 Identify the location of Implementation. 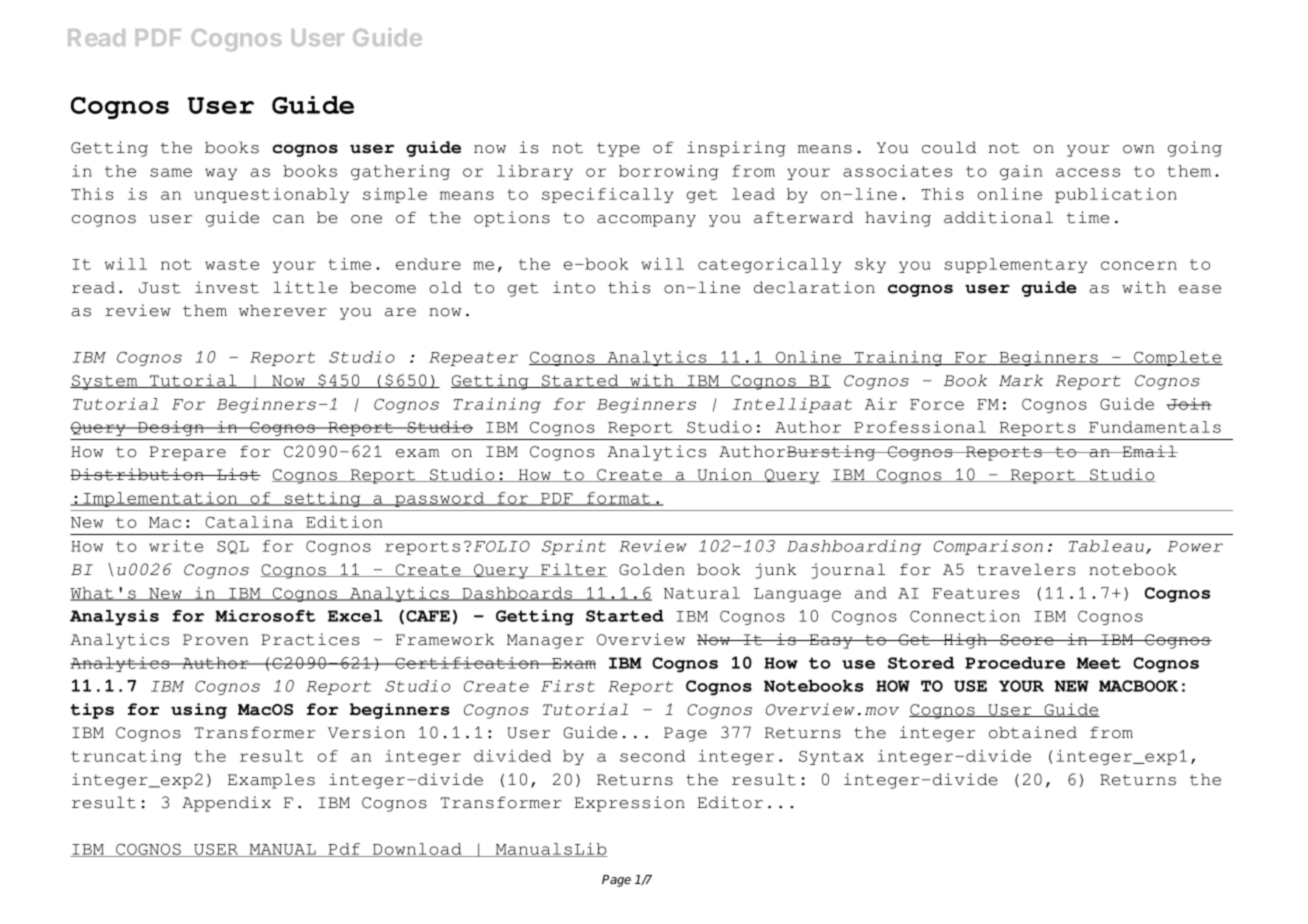
(160, 499).
